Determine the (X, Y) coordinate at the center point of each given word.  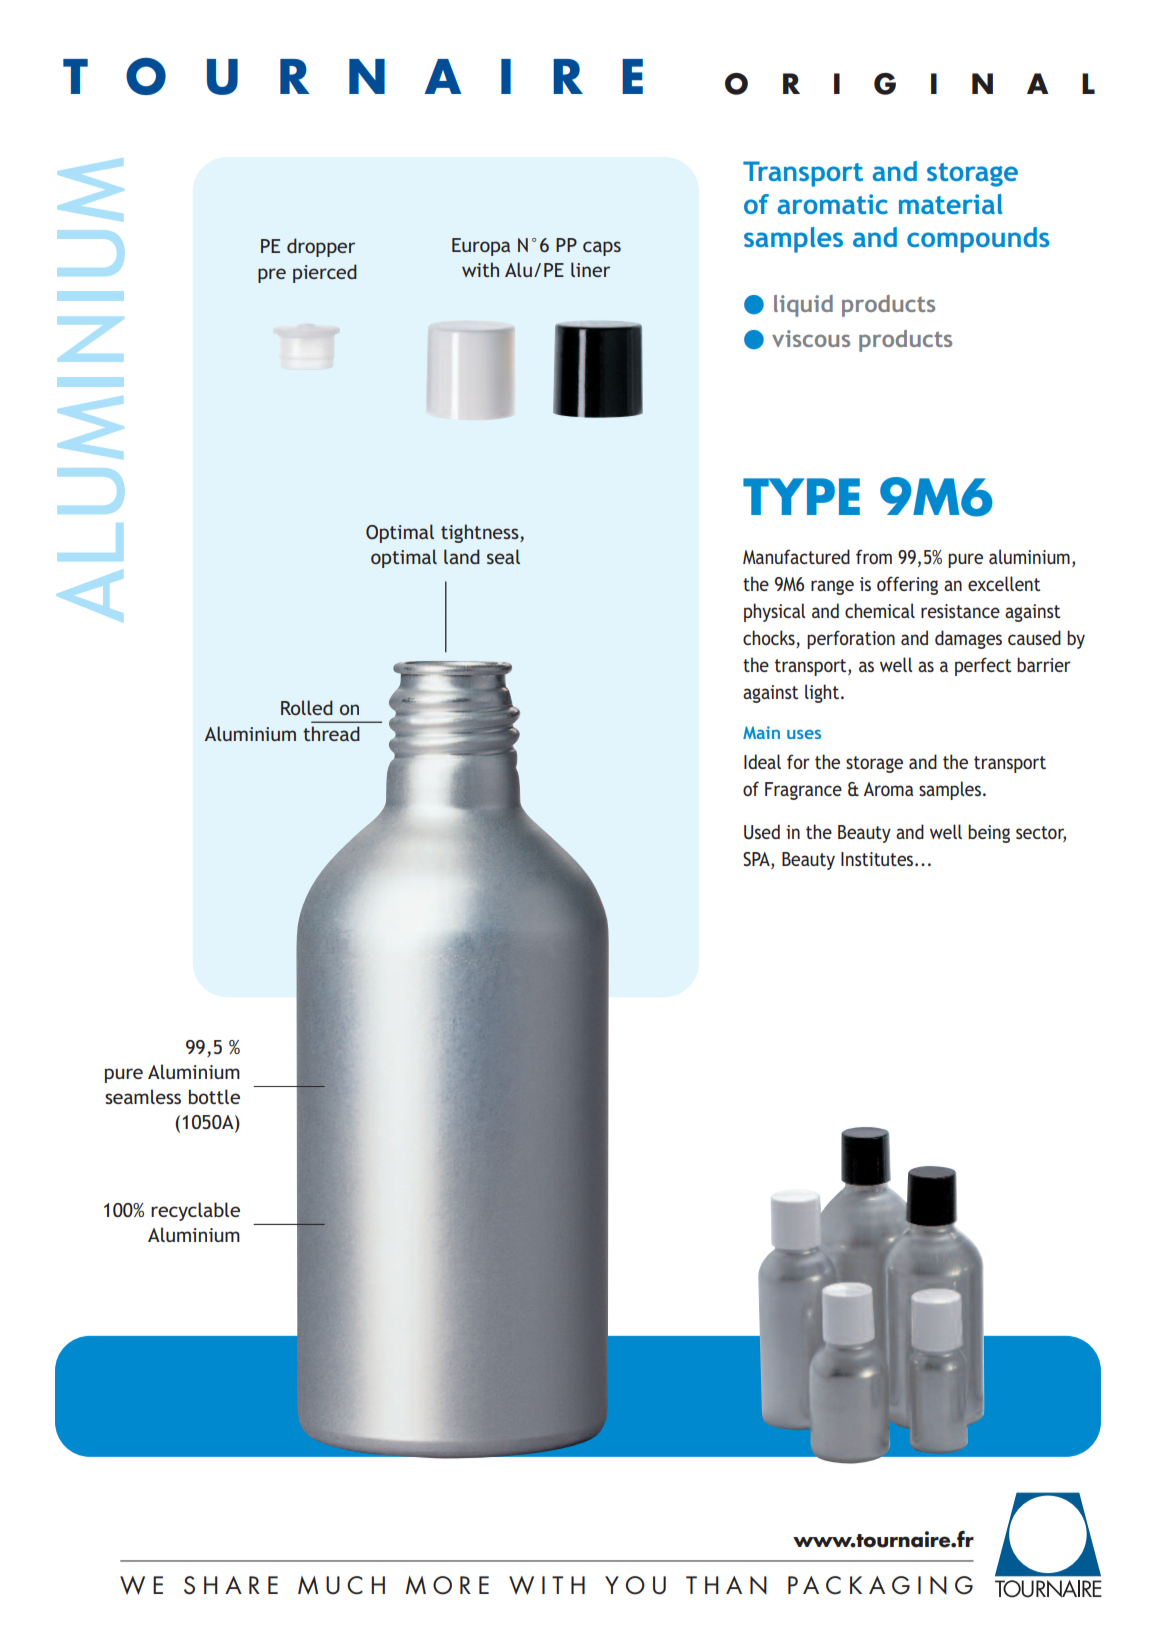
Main (761, 732)
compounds (978, 240)
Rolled (307, 707)
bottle (214, 1096)
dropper (321, 247)
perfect (983, 666)
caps (602, 248)
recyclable (195, 1211)
